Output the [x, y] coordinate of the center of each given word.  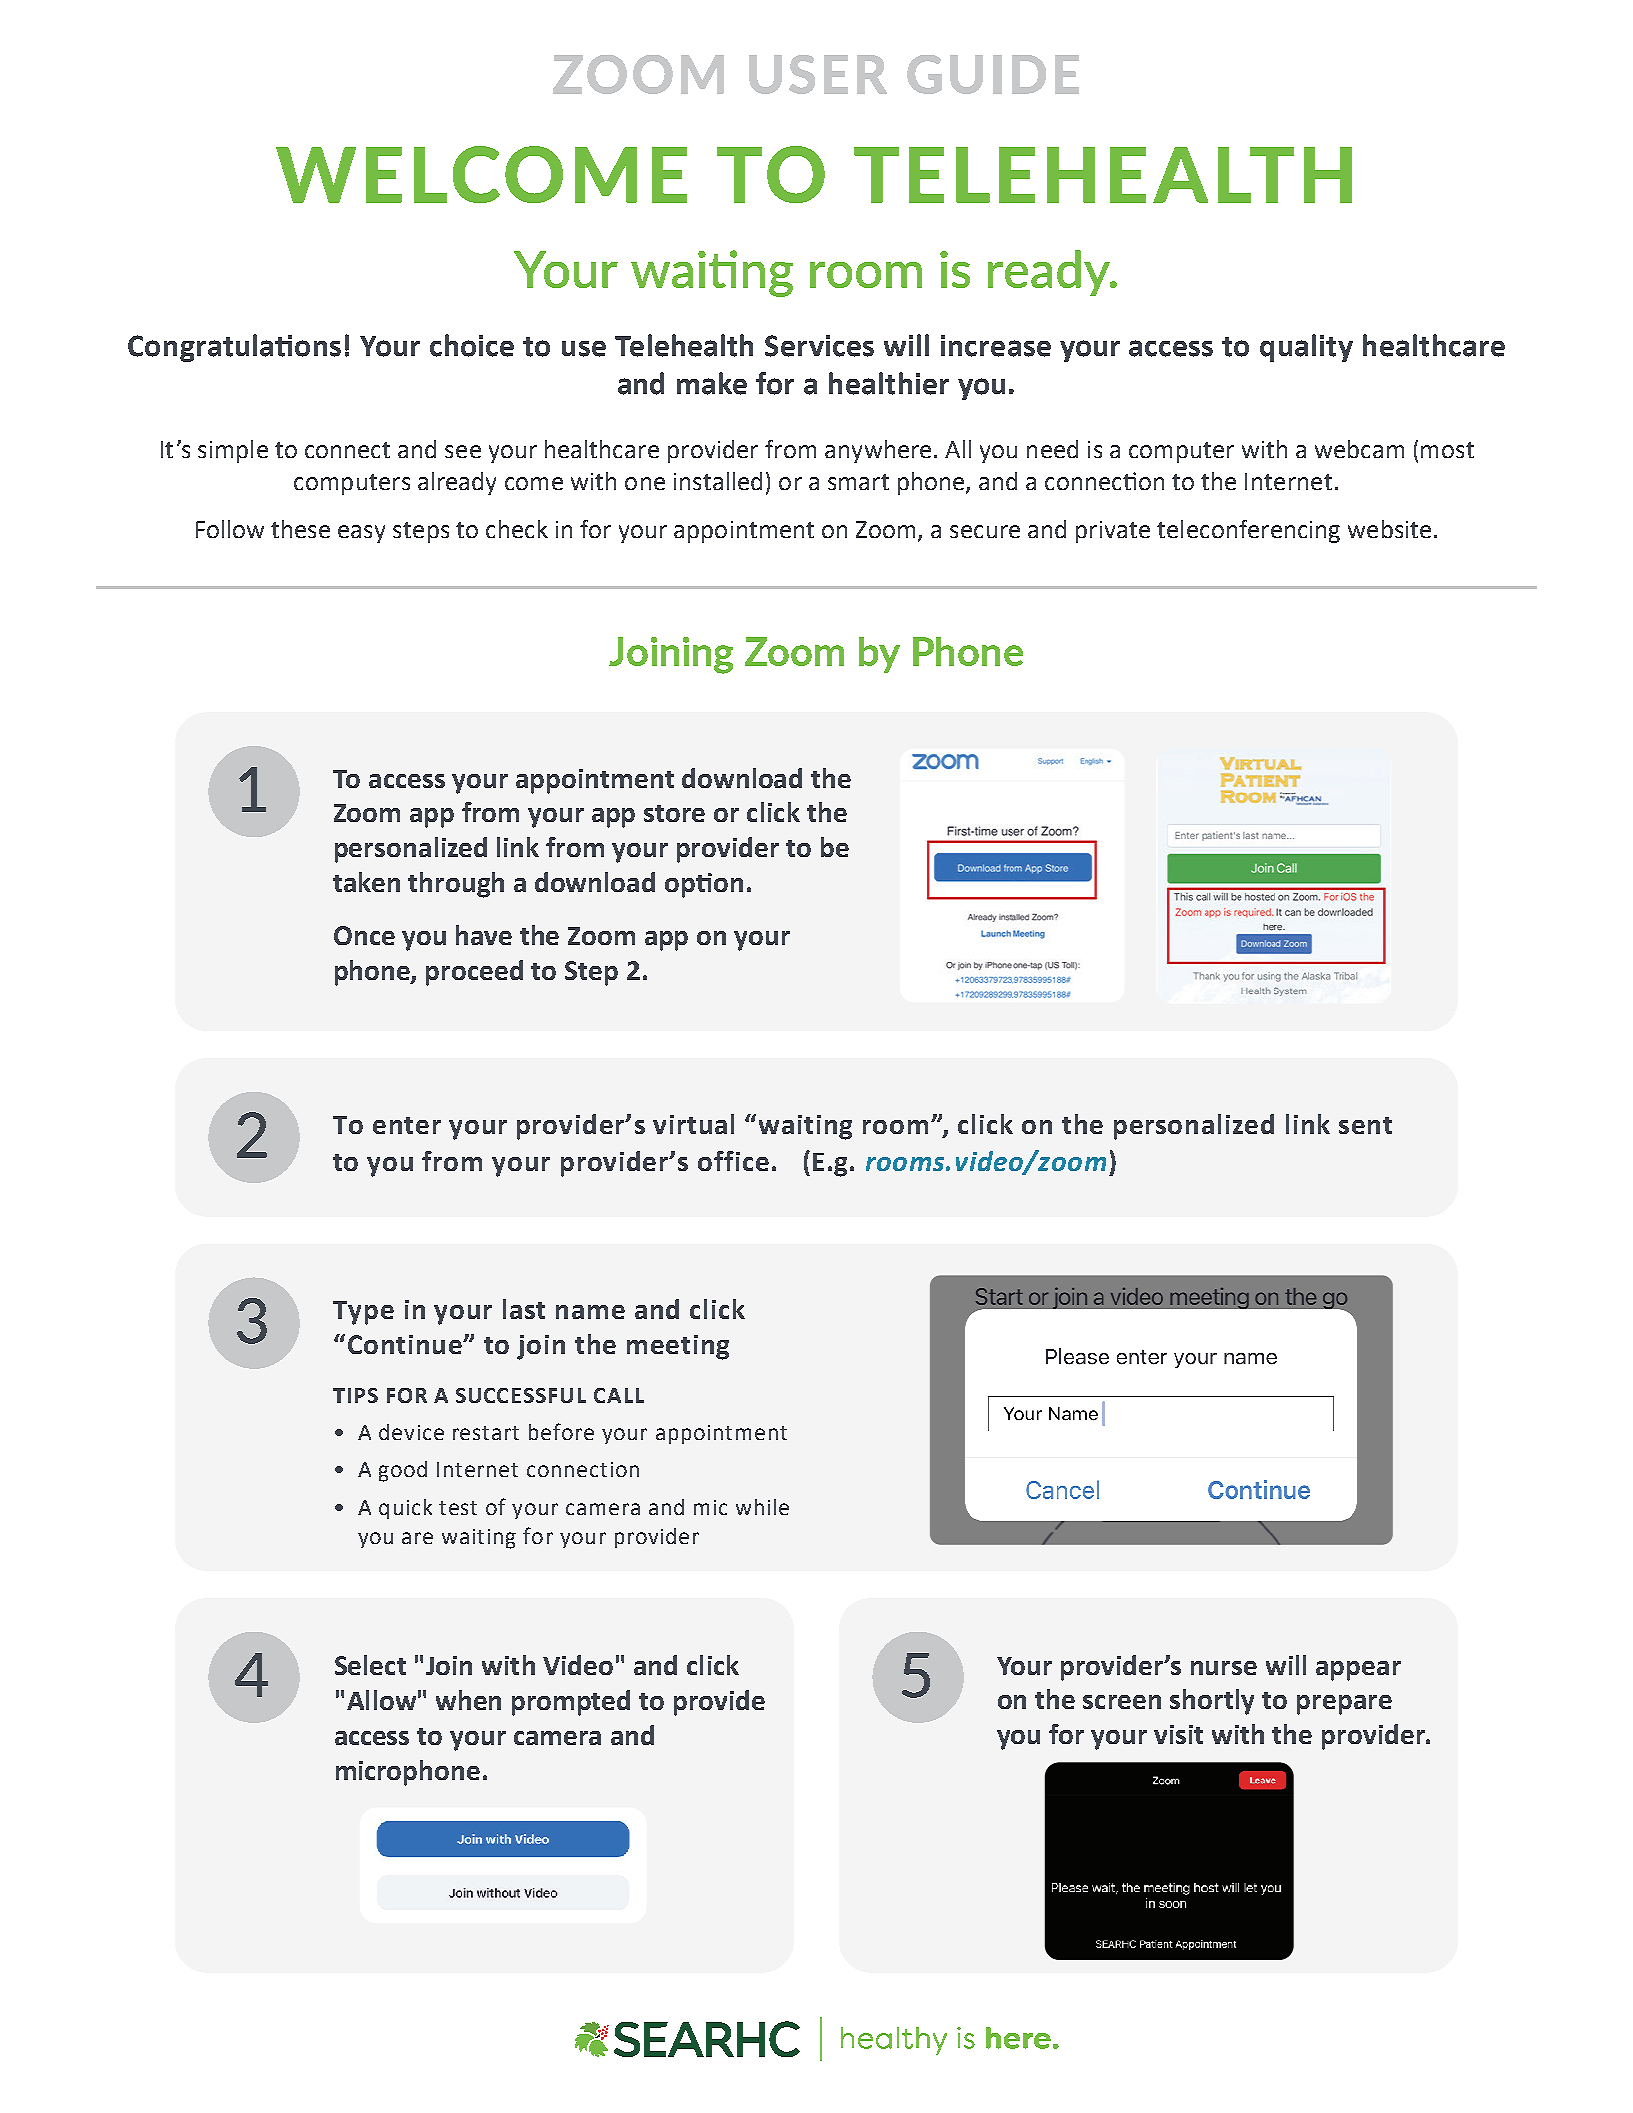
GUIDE [993, 74]
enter [407, 1125]
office [733, 1161]
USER [818, 74]
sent [1365, 1125]
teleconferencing [1248, 531]
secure [985, 531]
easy [361, 534]
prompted [571, 1703]
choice [472, 345]
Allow [381, 1700]
